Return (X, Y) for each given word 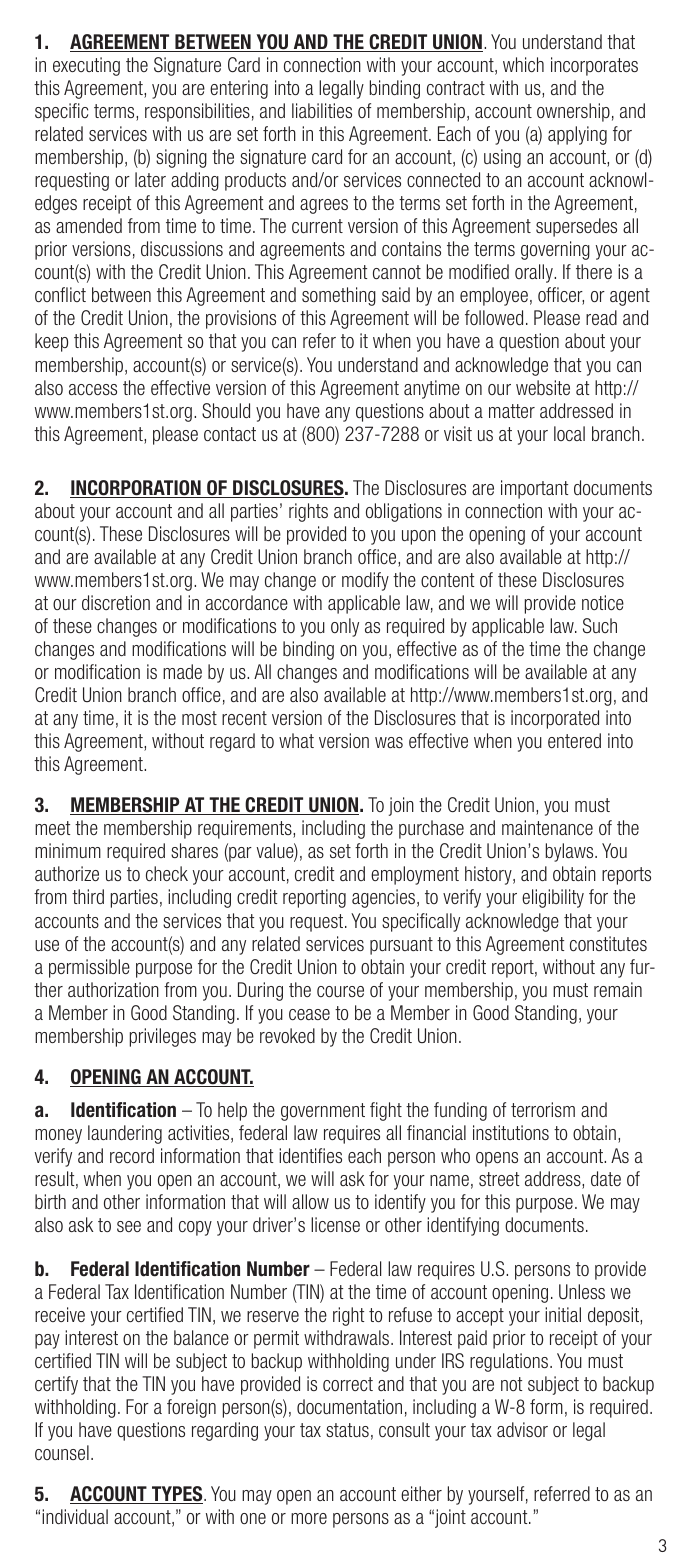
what (296, 740)
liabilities (322, 110)
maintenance (547, 827)
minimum (68, 850)
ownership (573, 112)
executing (86, 66)
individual (75, 1516)
